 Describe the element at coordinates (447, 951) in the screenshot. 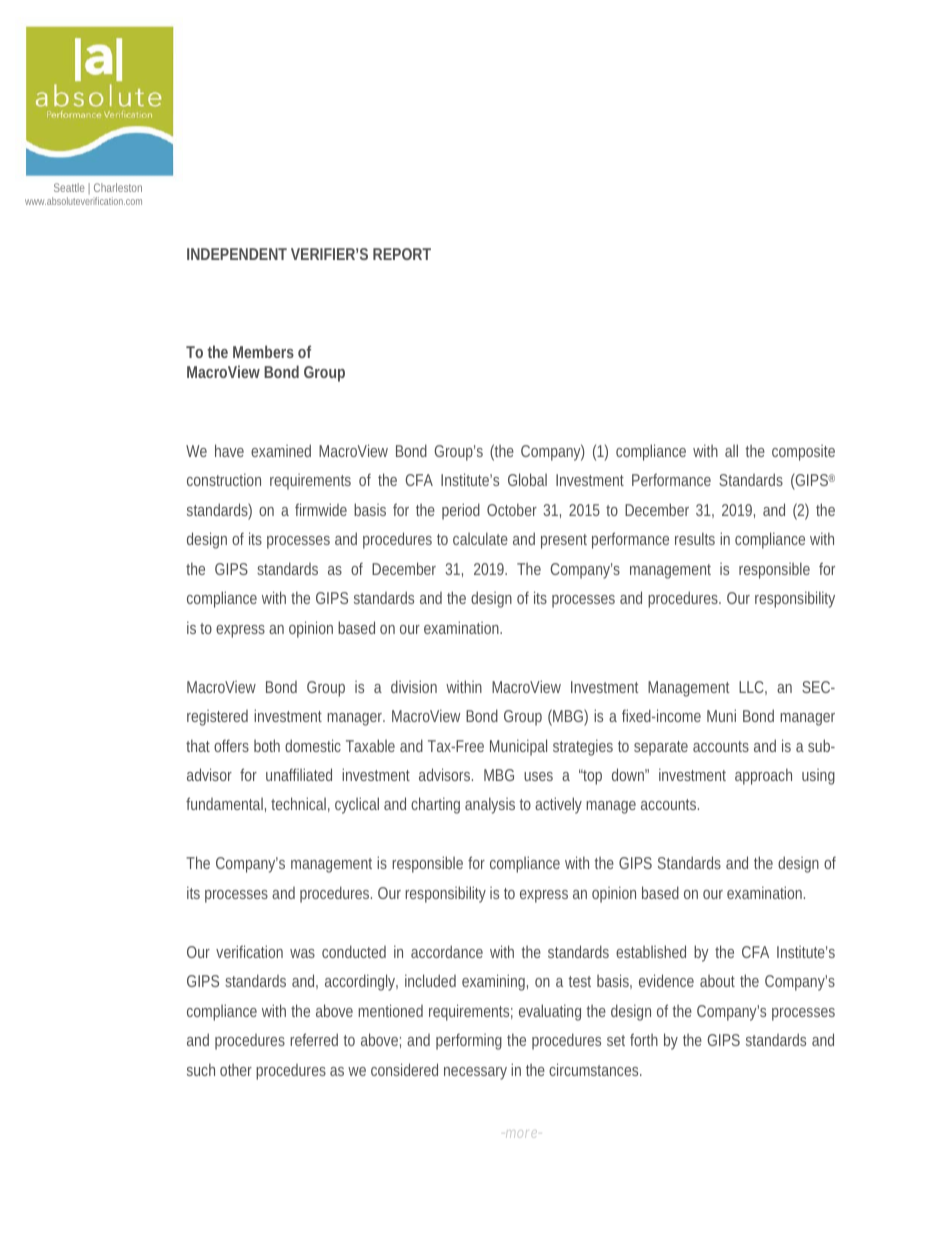

I see `accordance` at that location.
